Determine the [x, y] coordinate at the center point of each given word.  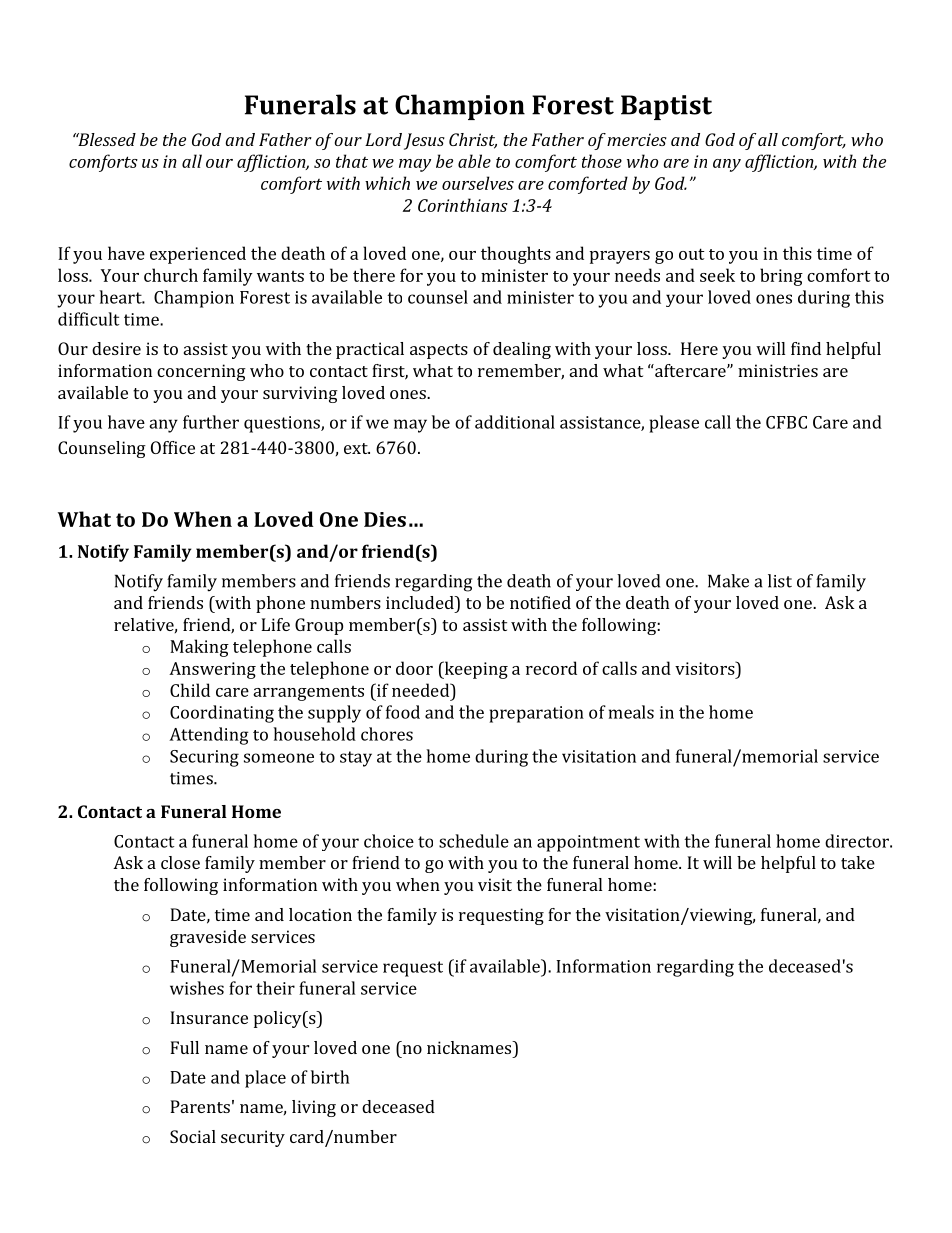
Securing [204, 758]
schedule [474, 841]
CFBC [786, 422]
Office [173, 447]
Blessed [106, 139]
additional [515, 422]
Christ [473, 141]
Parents [200, 1106]
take [858, 862]
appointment [588, 843]
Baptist [666, 107]
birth [330, 1077]
